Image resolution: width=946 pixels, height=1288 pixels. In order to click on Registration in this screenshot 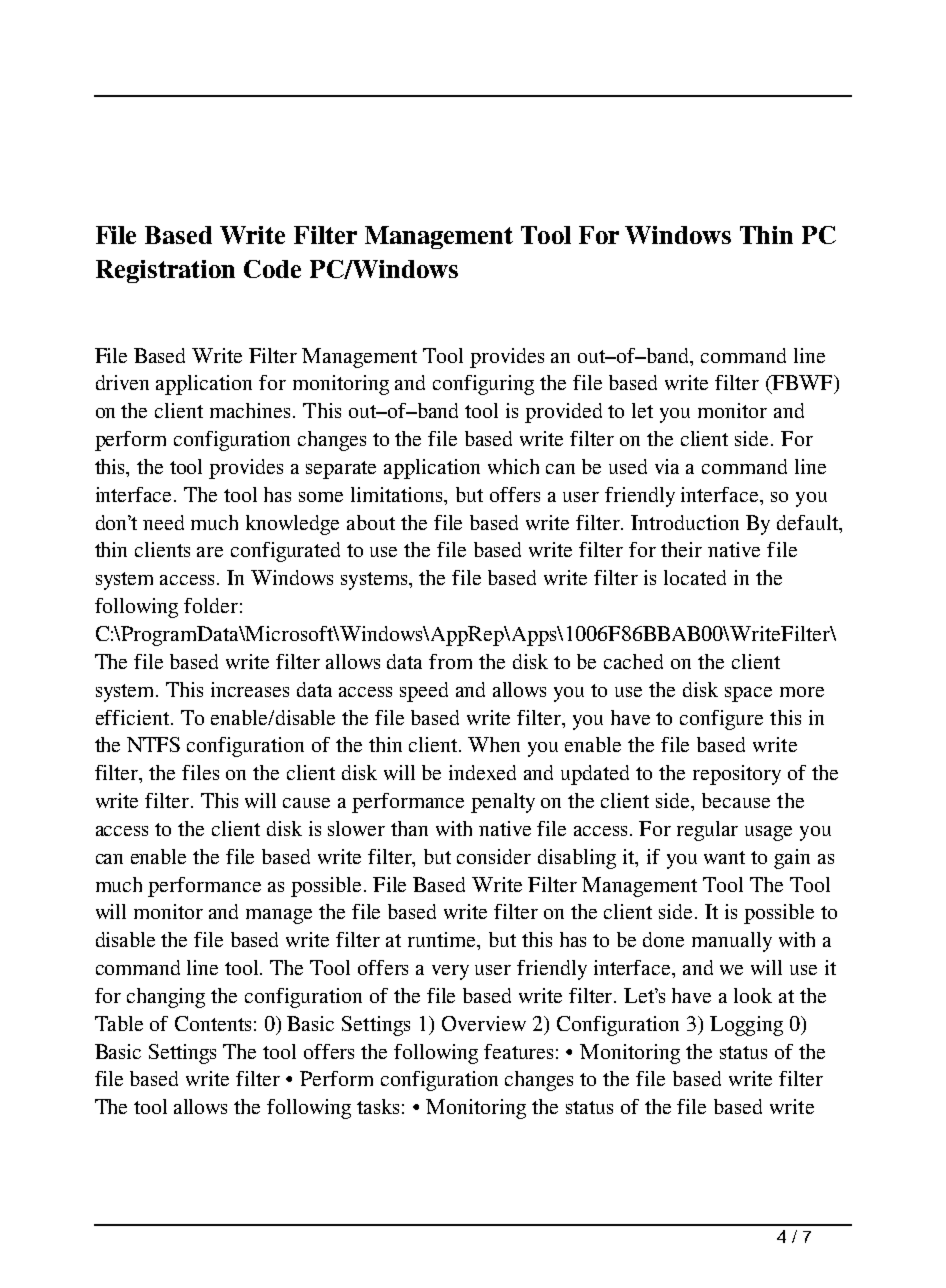, I will do `click(165, 271)`.
